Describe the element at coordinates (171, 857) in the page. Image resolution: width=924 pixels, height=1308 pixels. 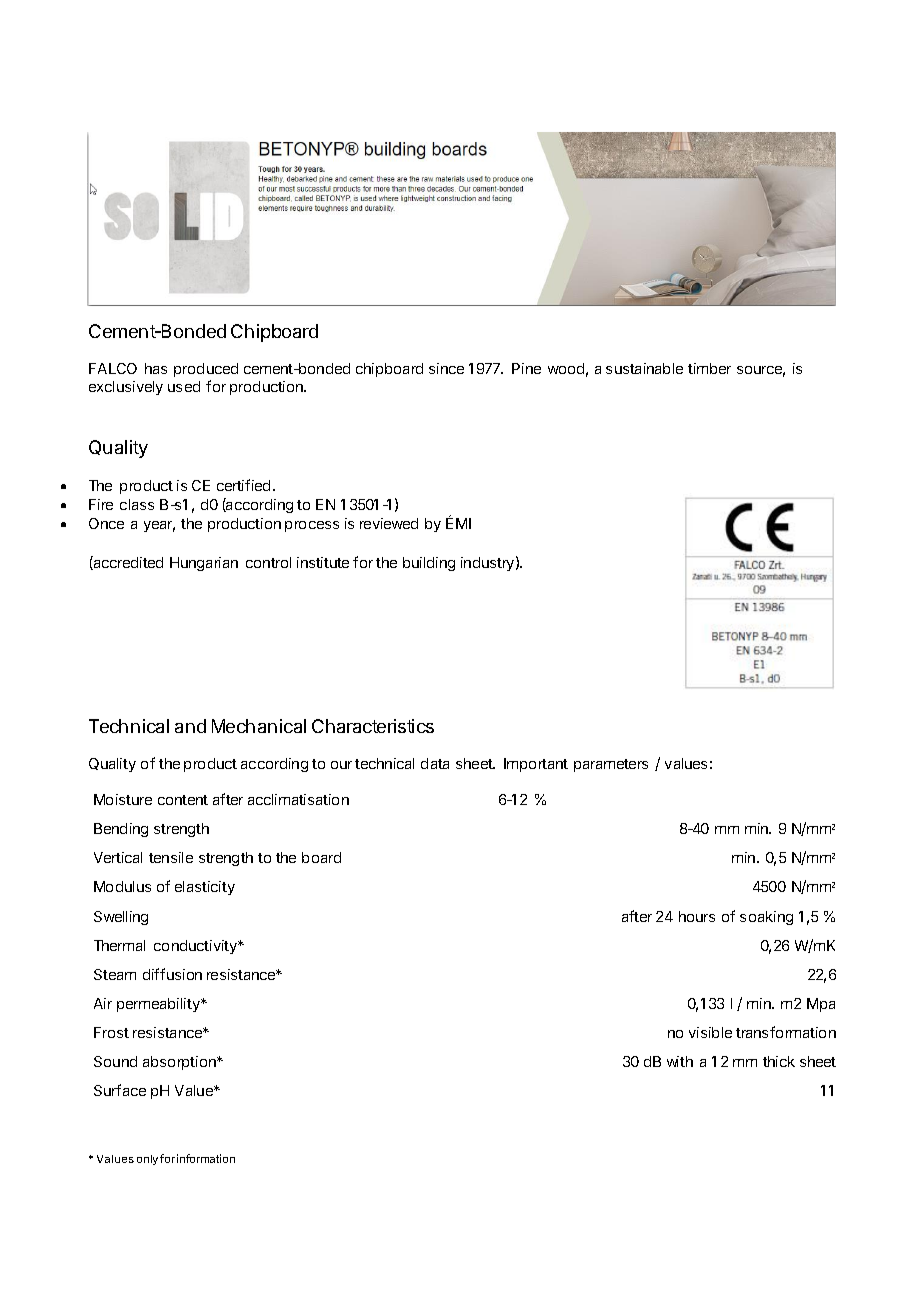
I see `tensile` at that location.
